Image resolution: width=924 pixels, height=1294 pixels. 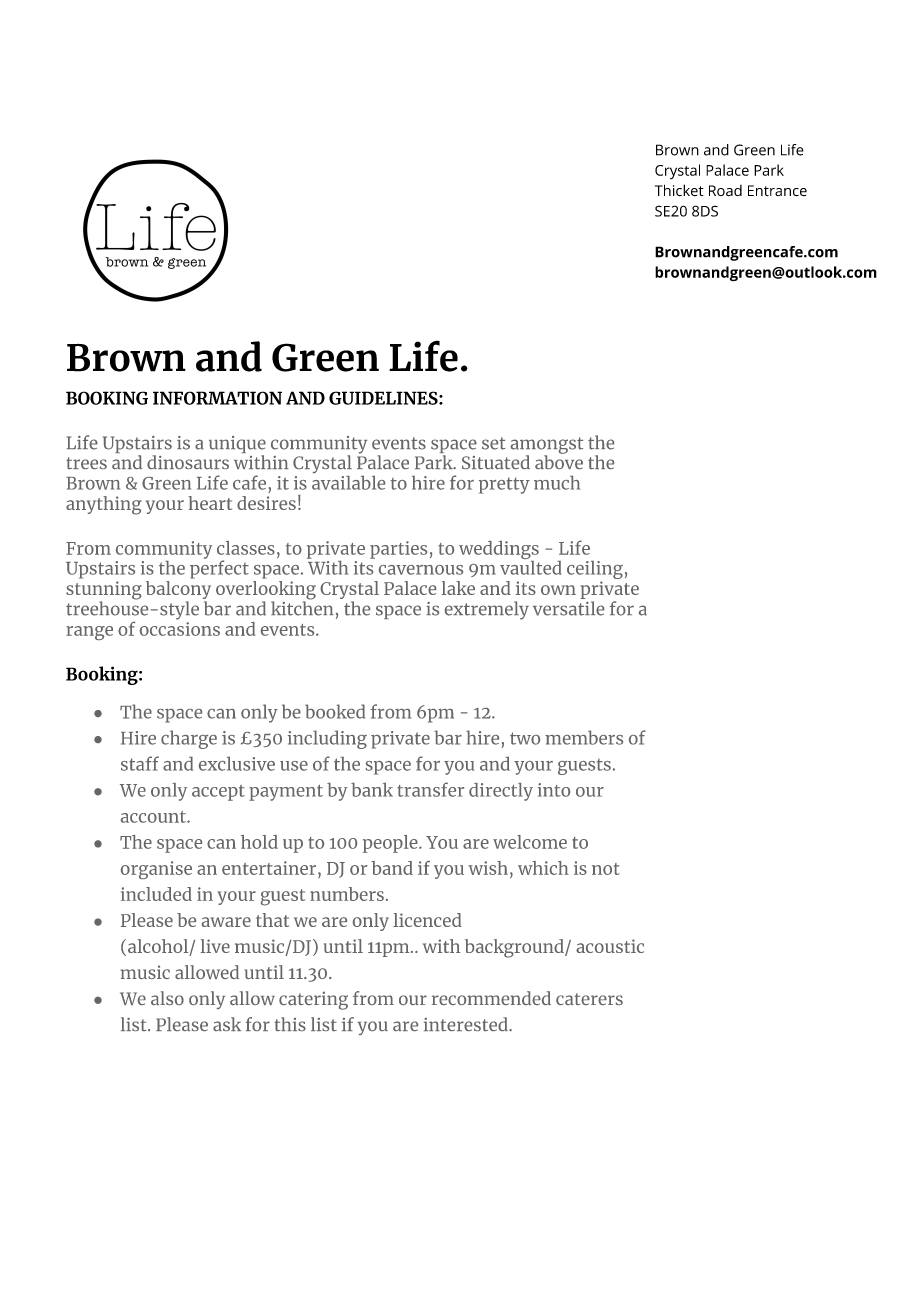 What do you see at coordinates (605, 869) in the page?
I see `not` at bounding box center [605, 869].
